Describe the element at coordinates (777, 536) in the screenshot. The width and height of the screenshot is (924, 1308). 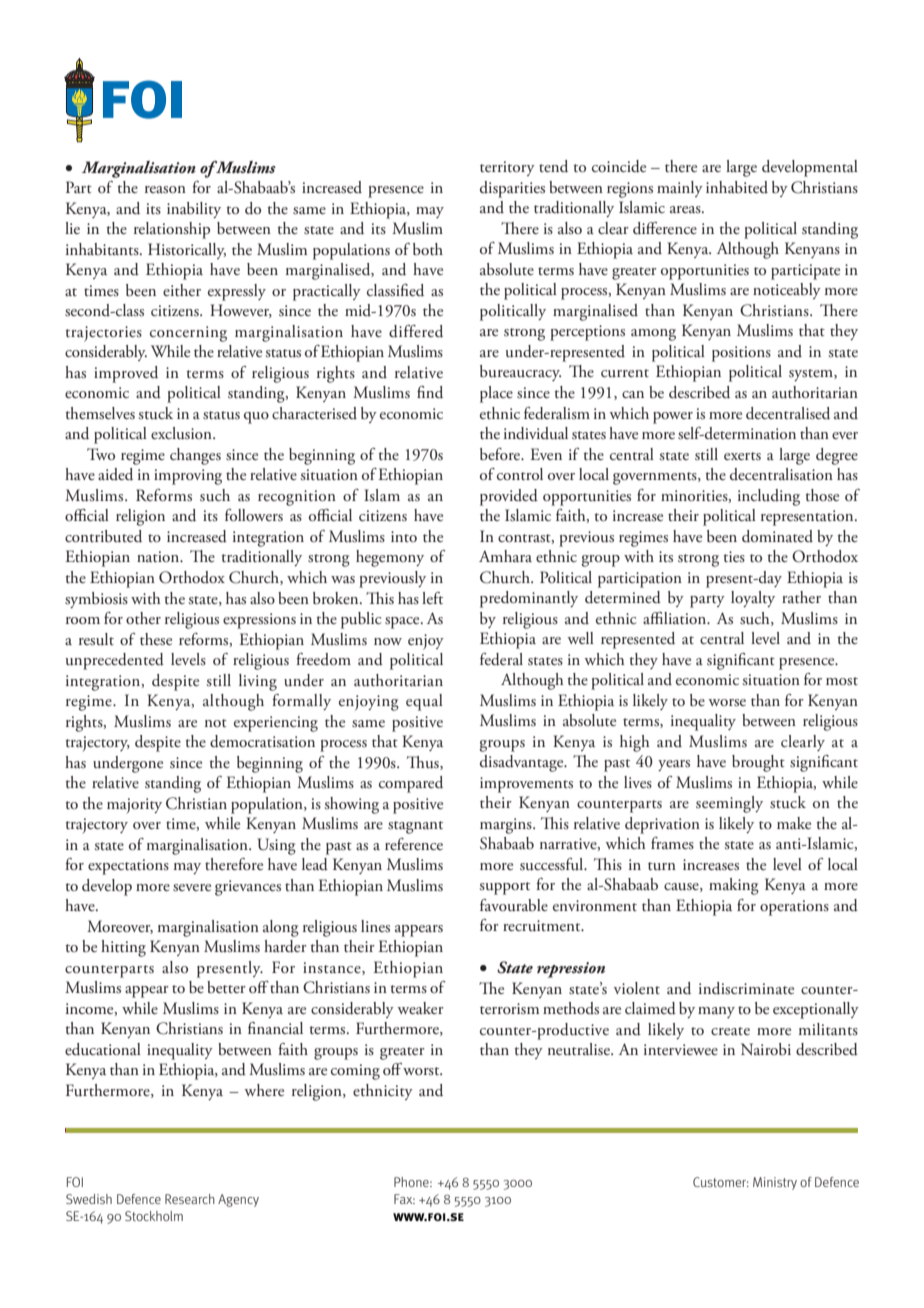
I see `dominated` at that location.
